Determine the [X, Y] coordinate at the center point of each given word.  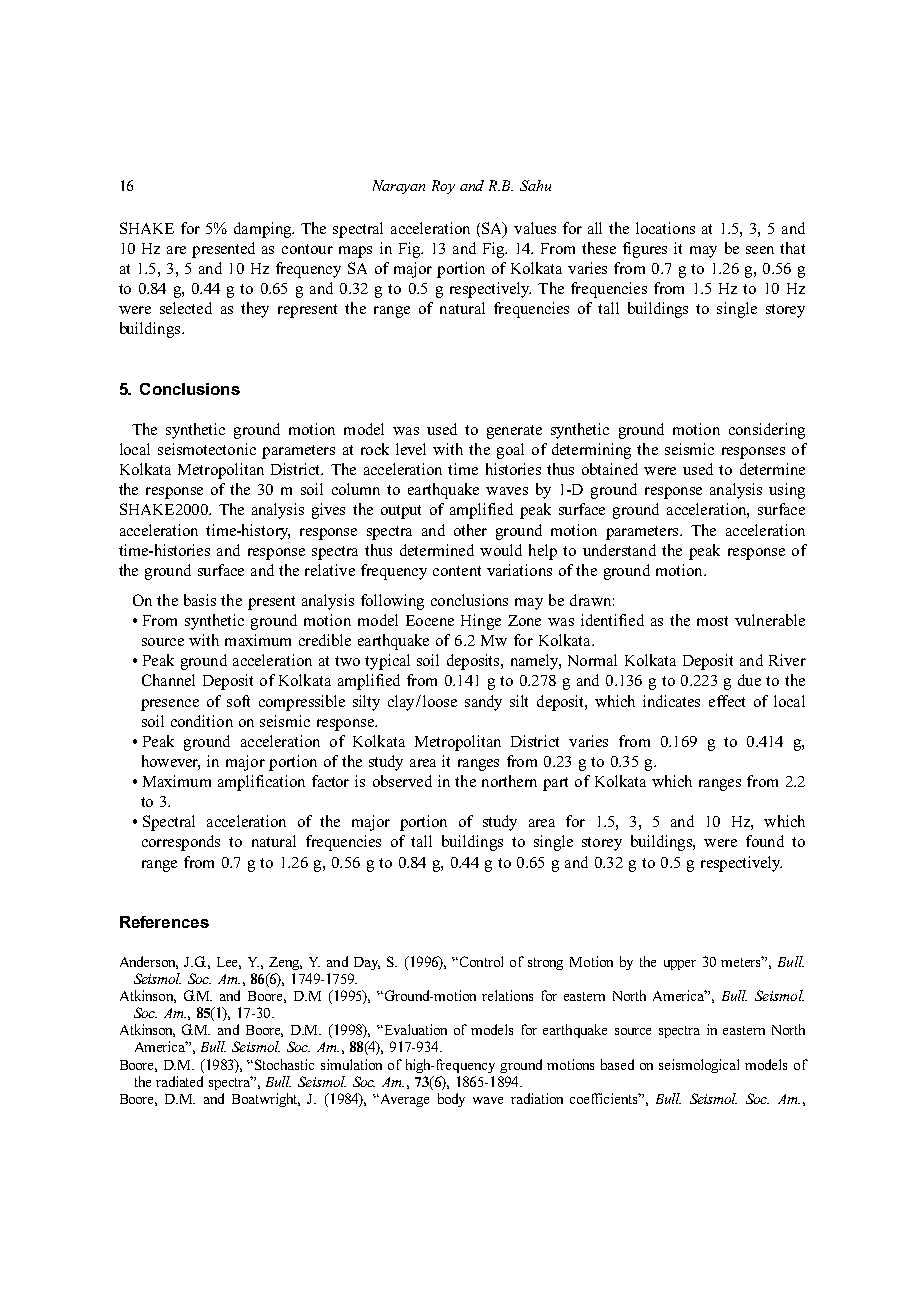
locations [665, 228]
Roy [443, 187]
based [617, 1064]
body [451, 1100]
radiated [179, 1081]
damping [264, 230]
